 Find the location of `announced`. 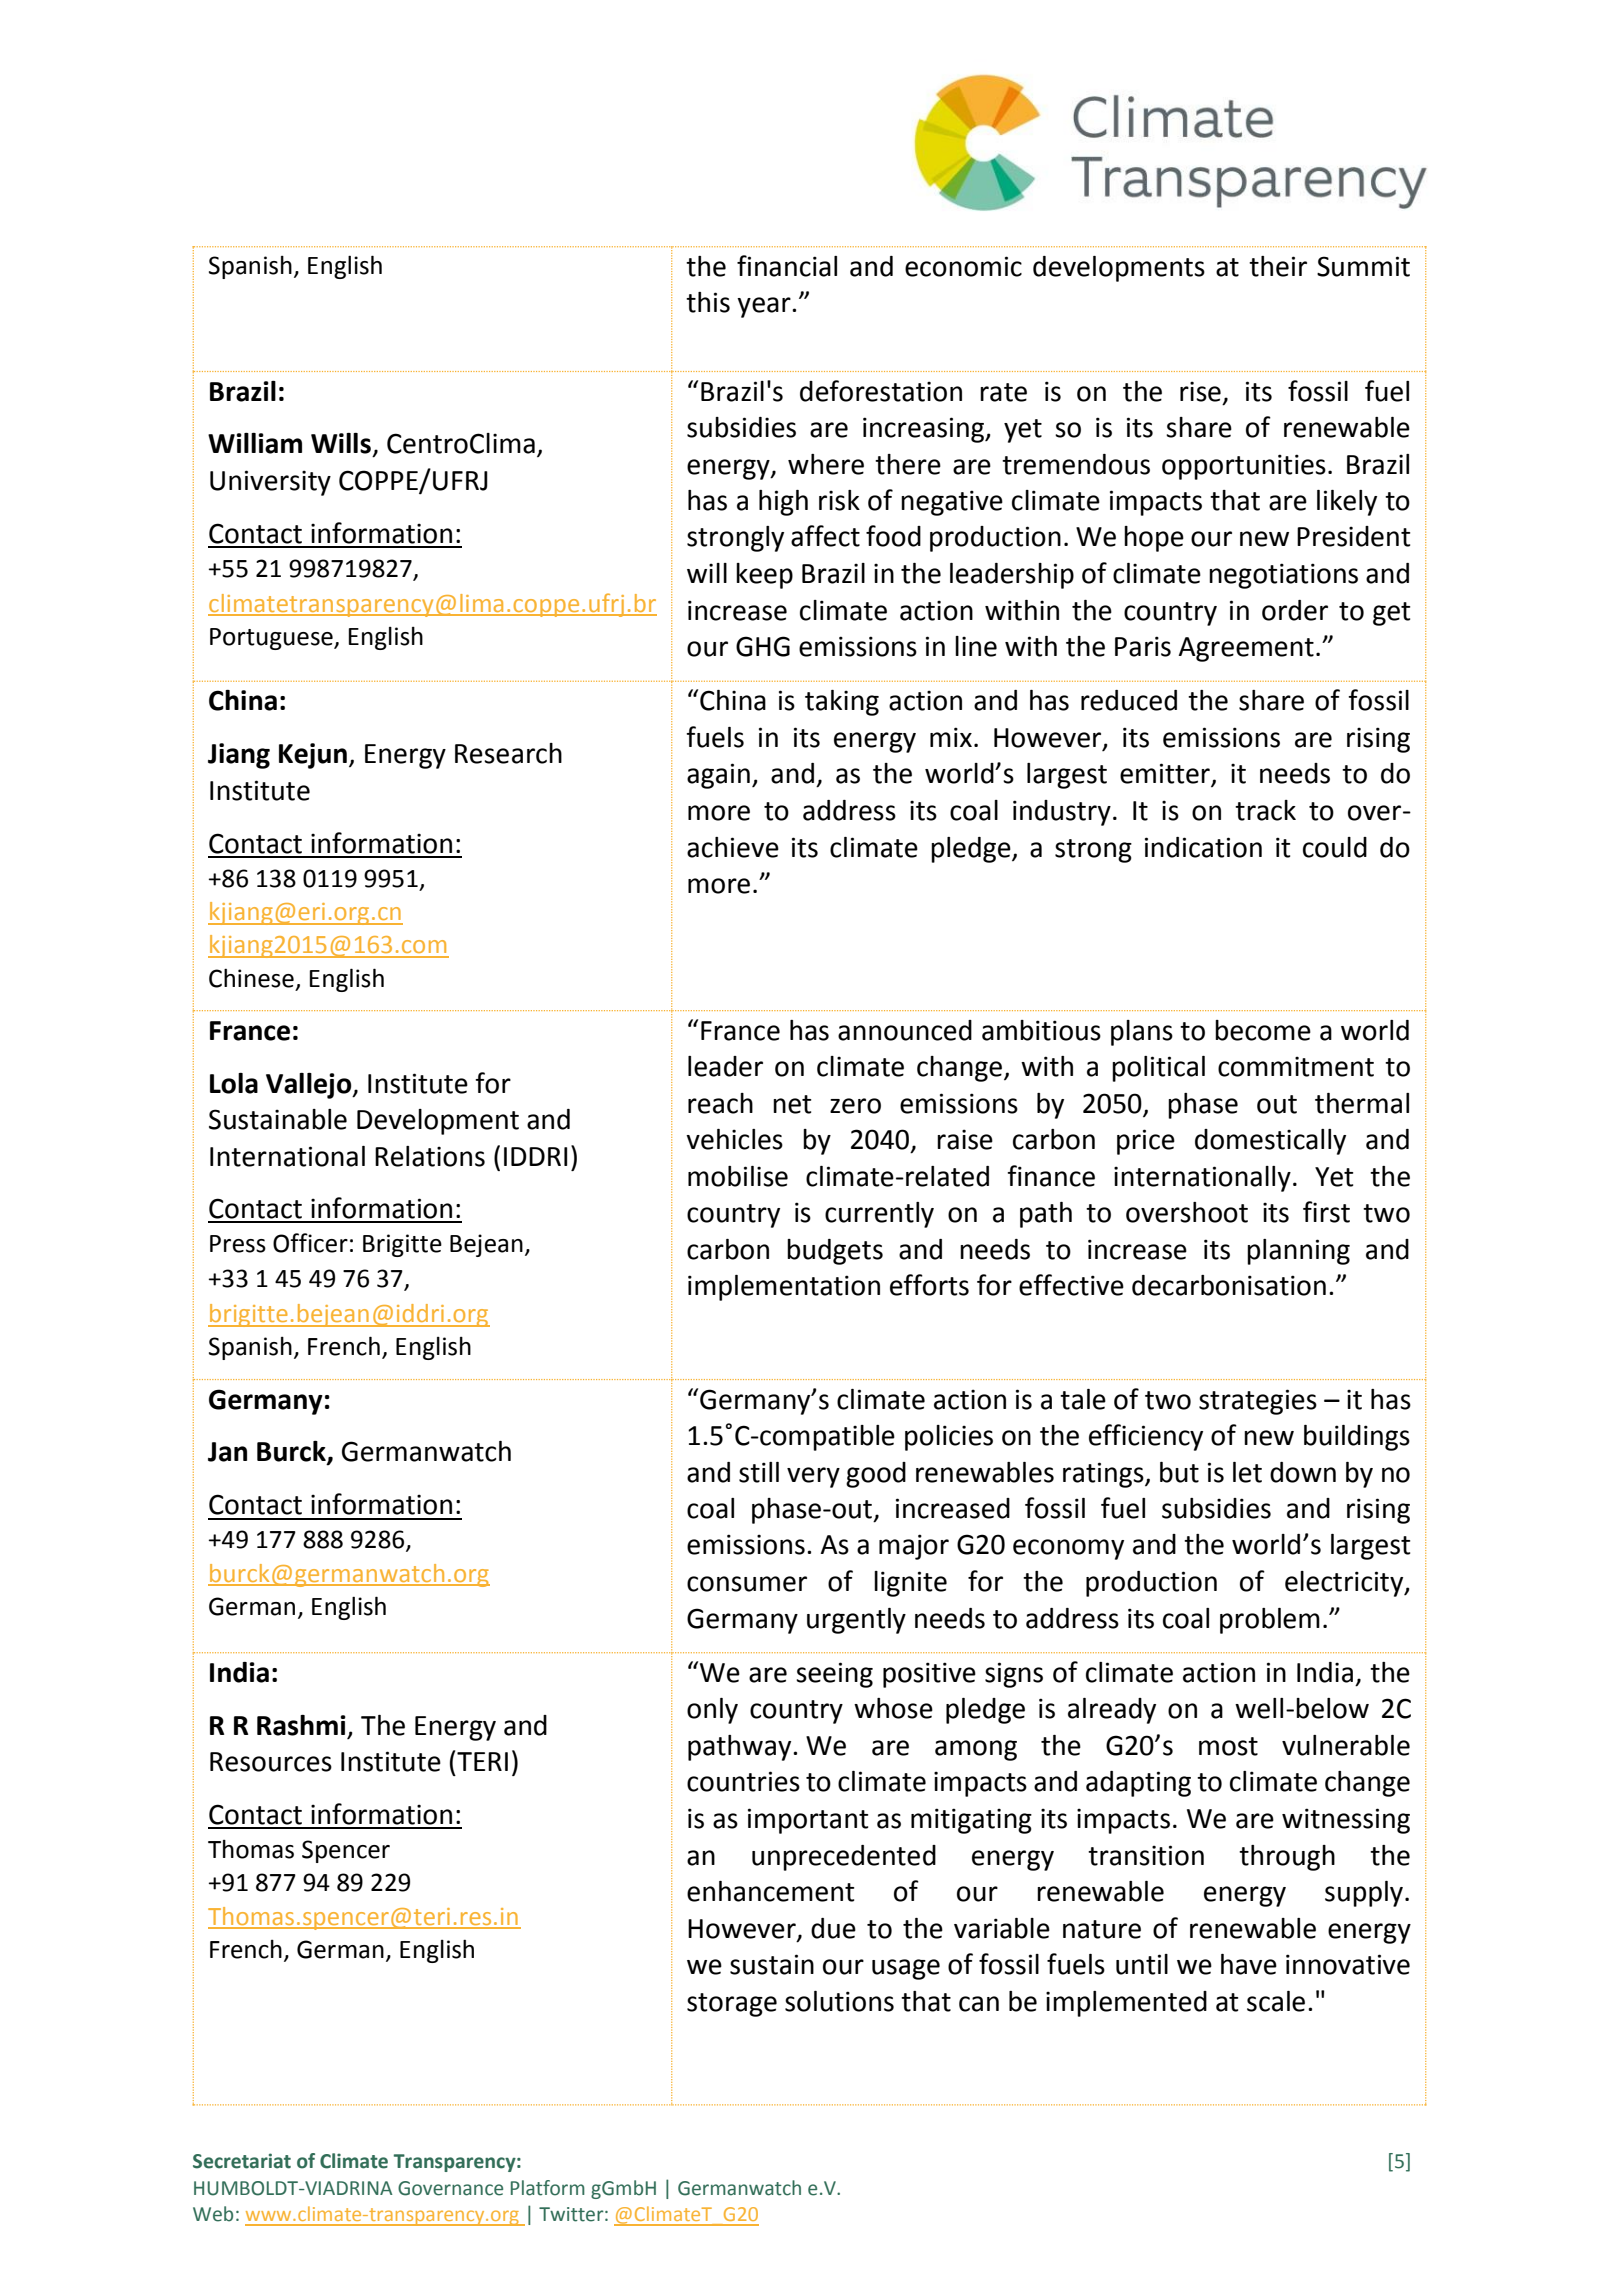

announced is located at coordinates (905, 1030).
